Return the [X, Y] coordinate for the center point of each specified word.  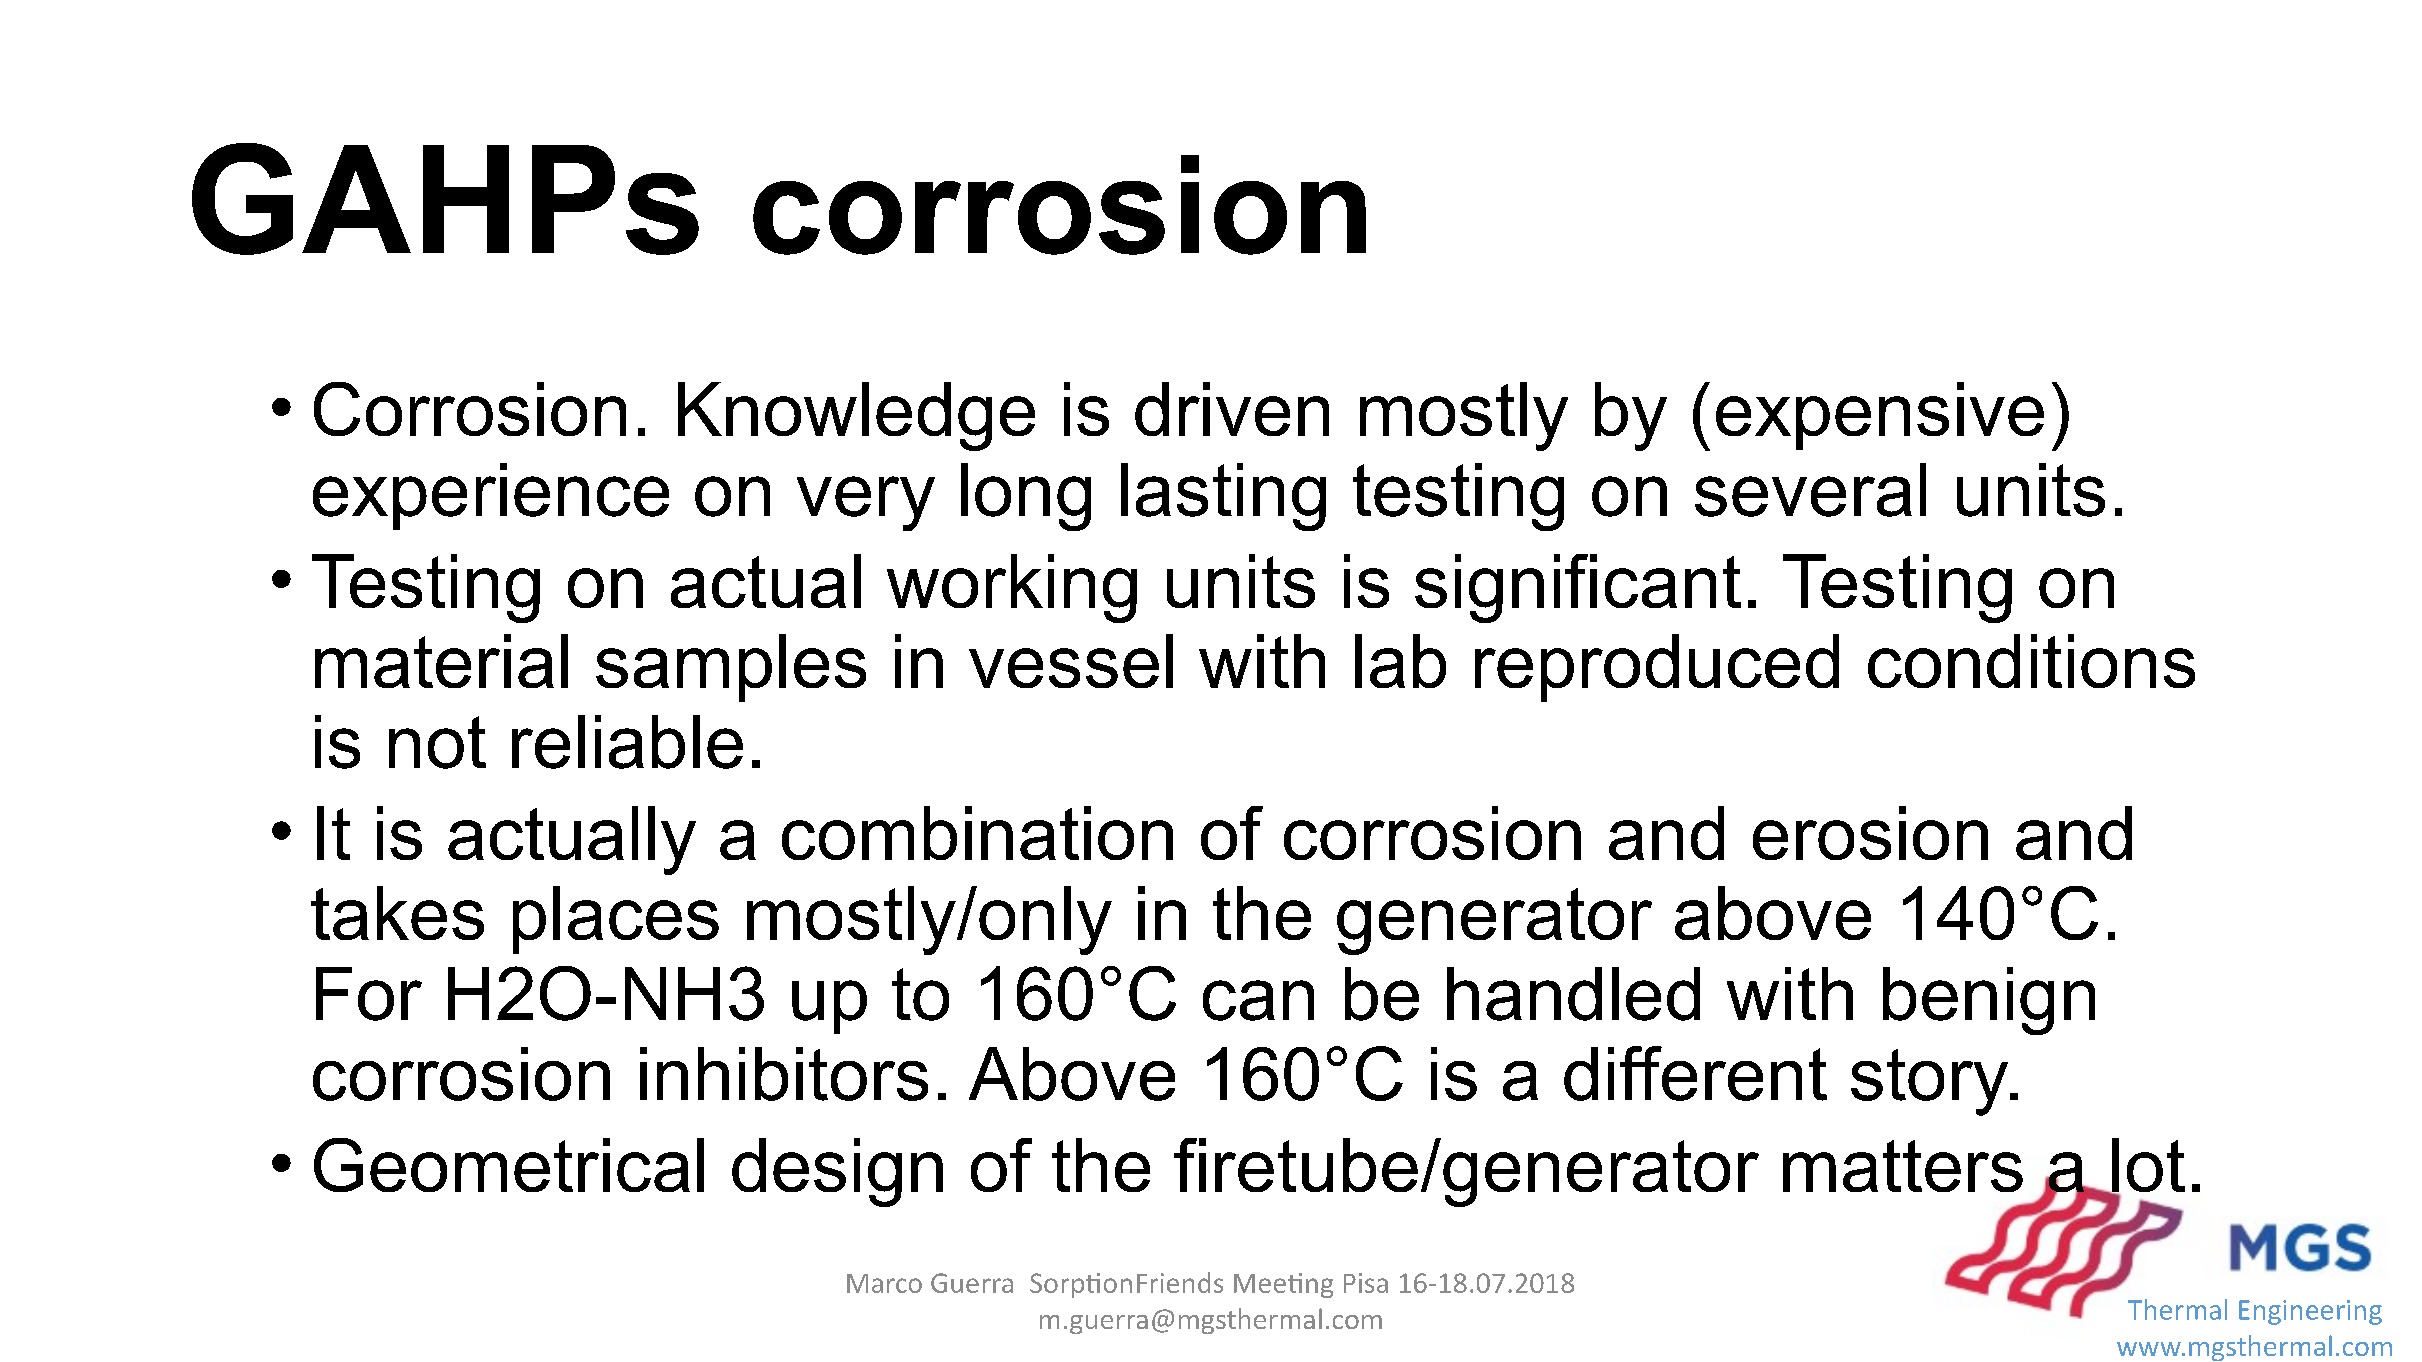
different [1695, 1073]
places [616, 920]
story [1931, 1082]
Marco [884, 1283]
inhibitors [784, 1074]
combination [977, 833]
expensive [1880, 416]
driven [1232, 409]
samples [731, 668]
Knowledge [856, 416]
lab [1400, 661]
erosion [1870, 833]
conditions [2031, 661]
